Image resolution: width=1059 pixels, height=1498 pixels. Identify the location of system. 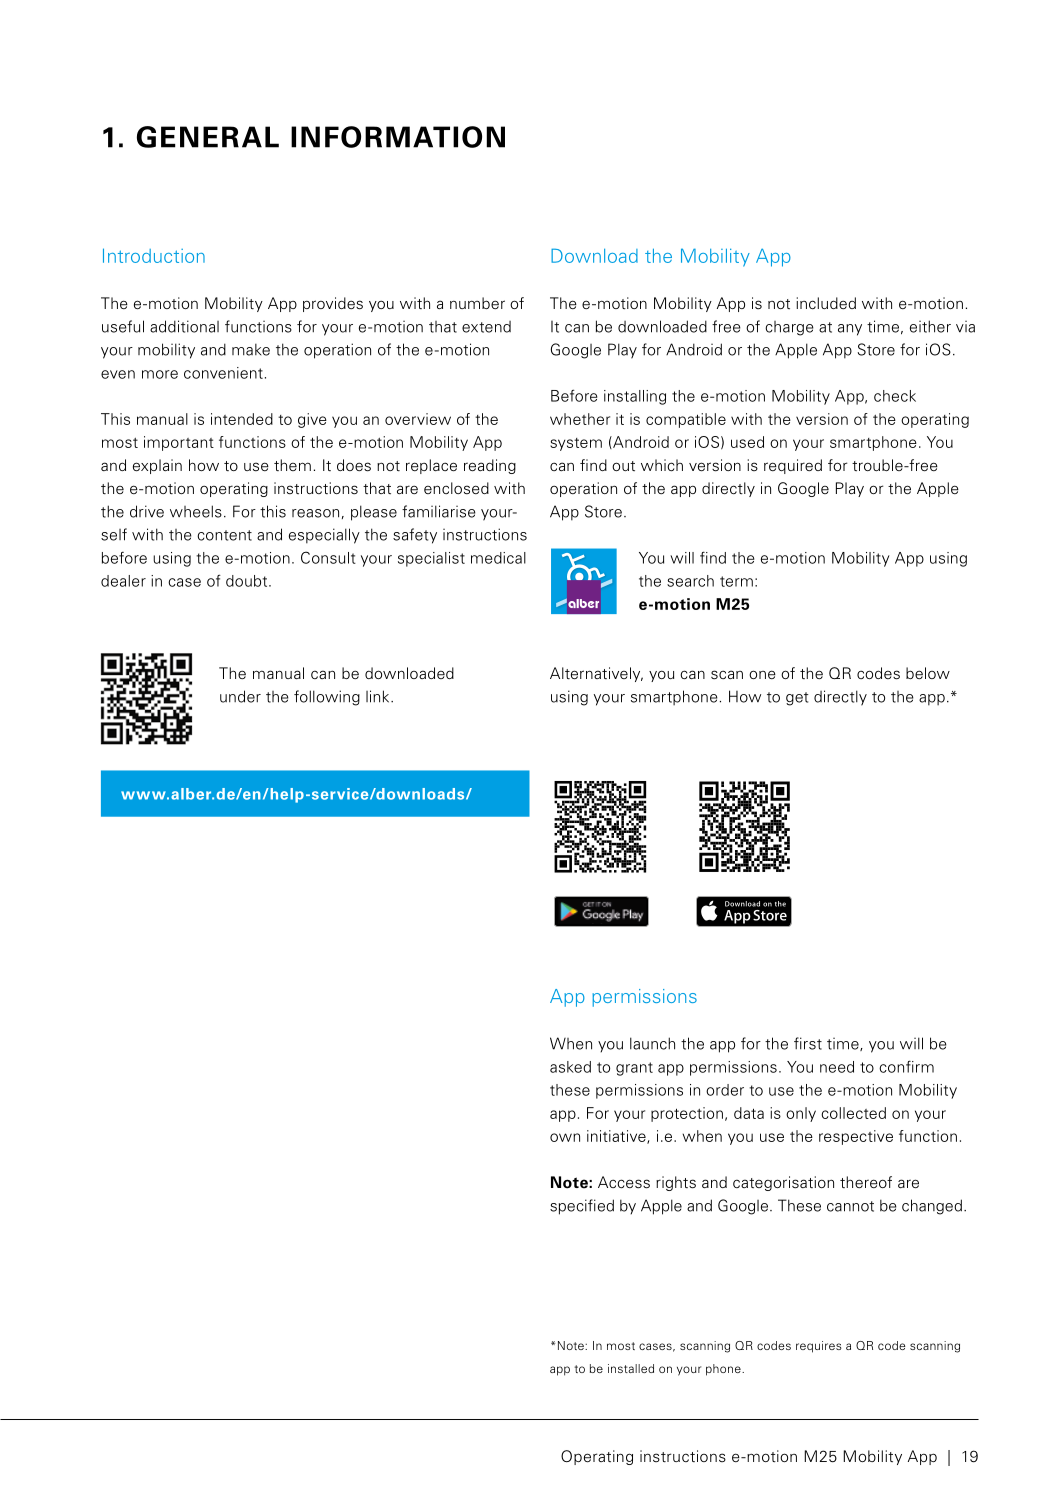
(576, 444).
